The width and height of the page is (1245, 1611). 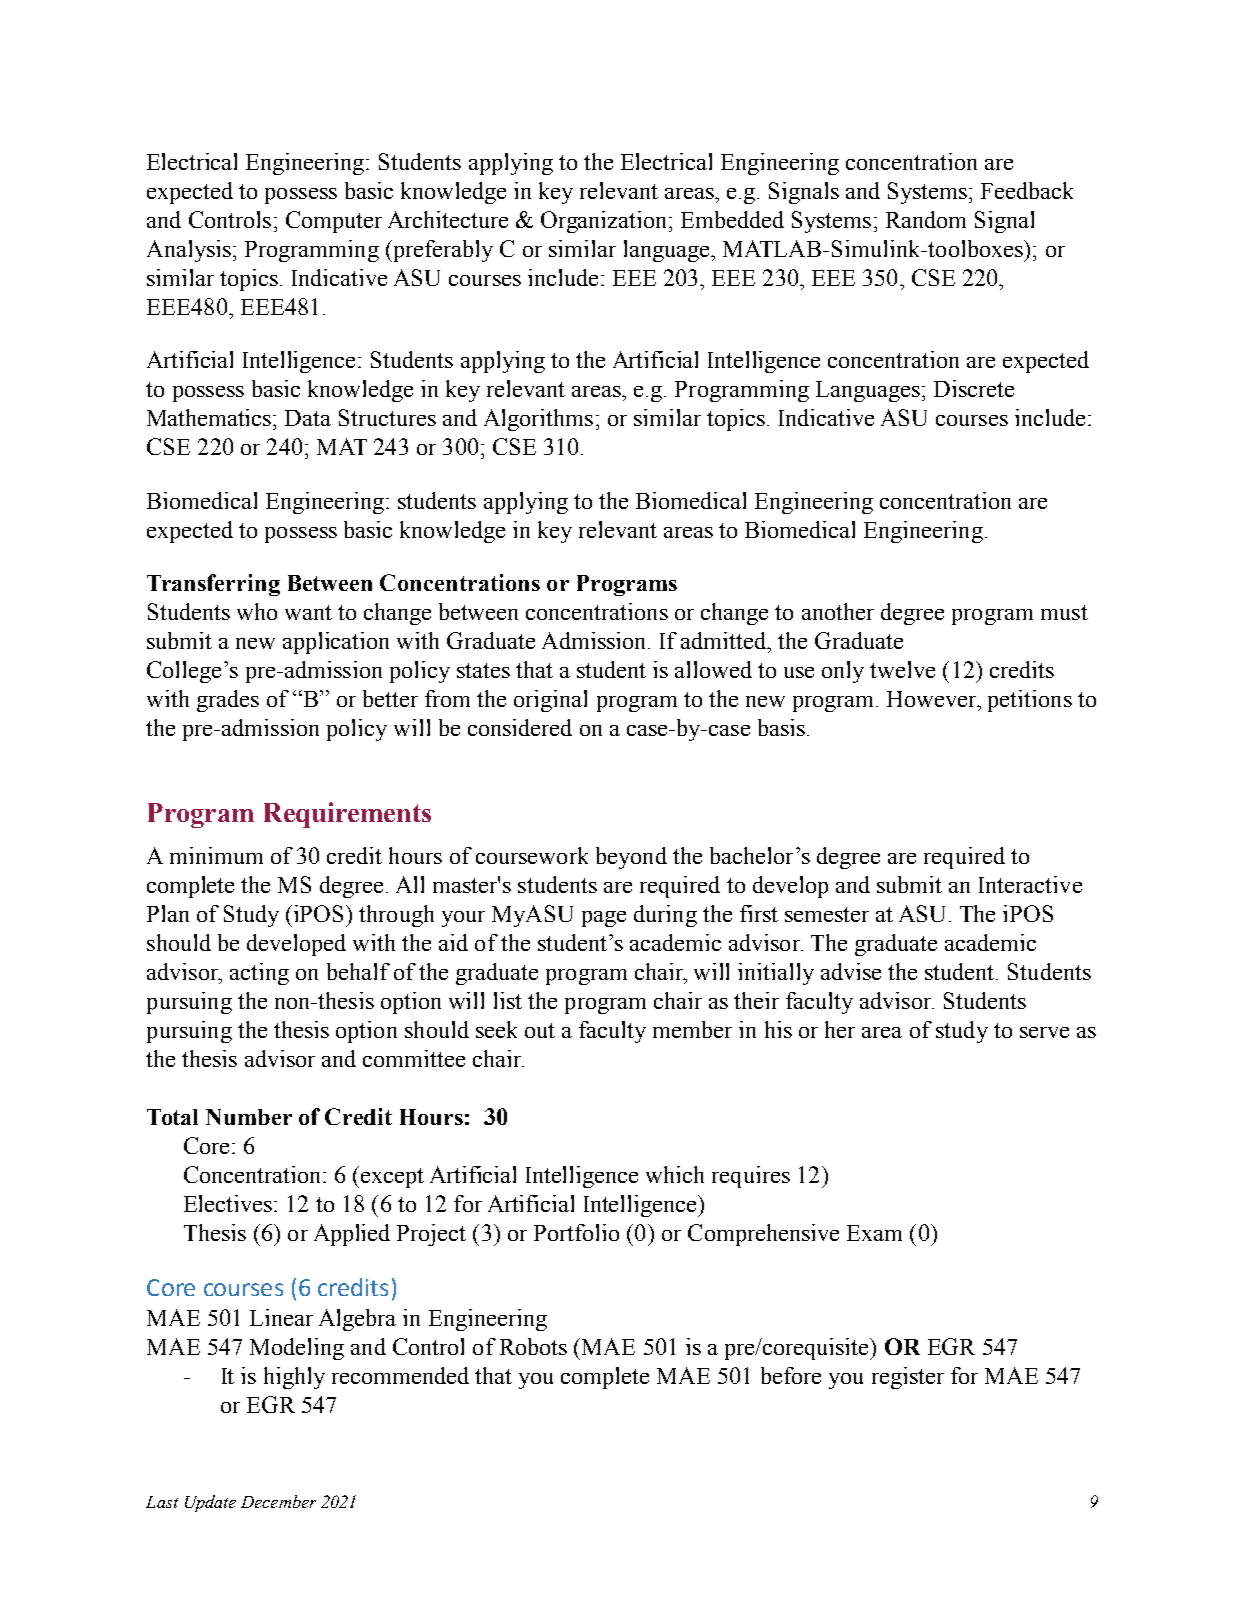 What do you see at coordinates (631, 858) in the page?
I see `beyond` at bounding box center [631, 858].
